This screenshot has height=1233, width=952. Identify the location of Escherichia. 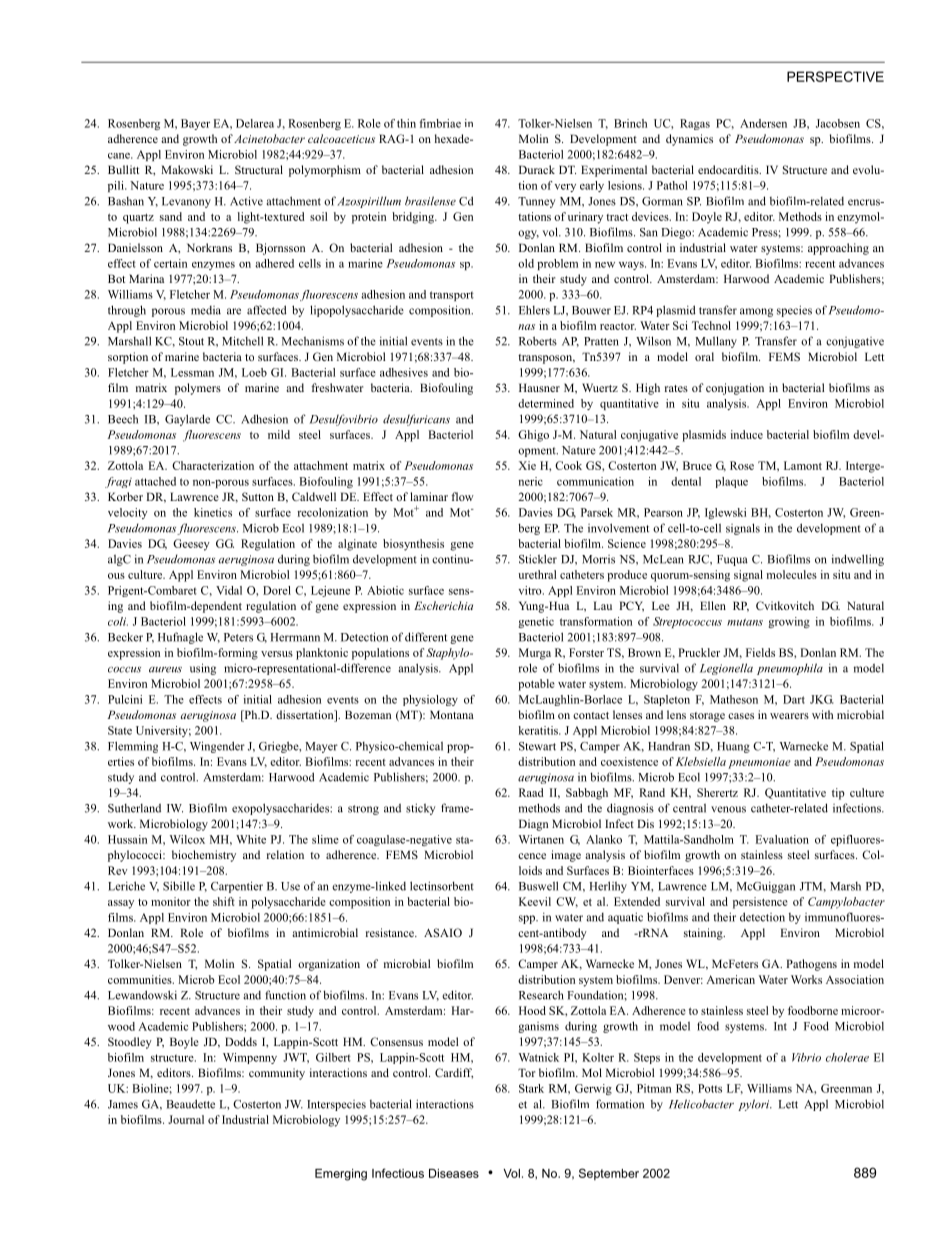
(443, 605).
